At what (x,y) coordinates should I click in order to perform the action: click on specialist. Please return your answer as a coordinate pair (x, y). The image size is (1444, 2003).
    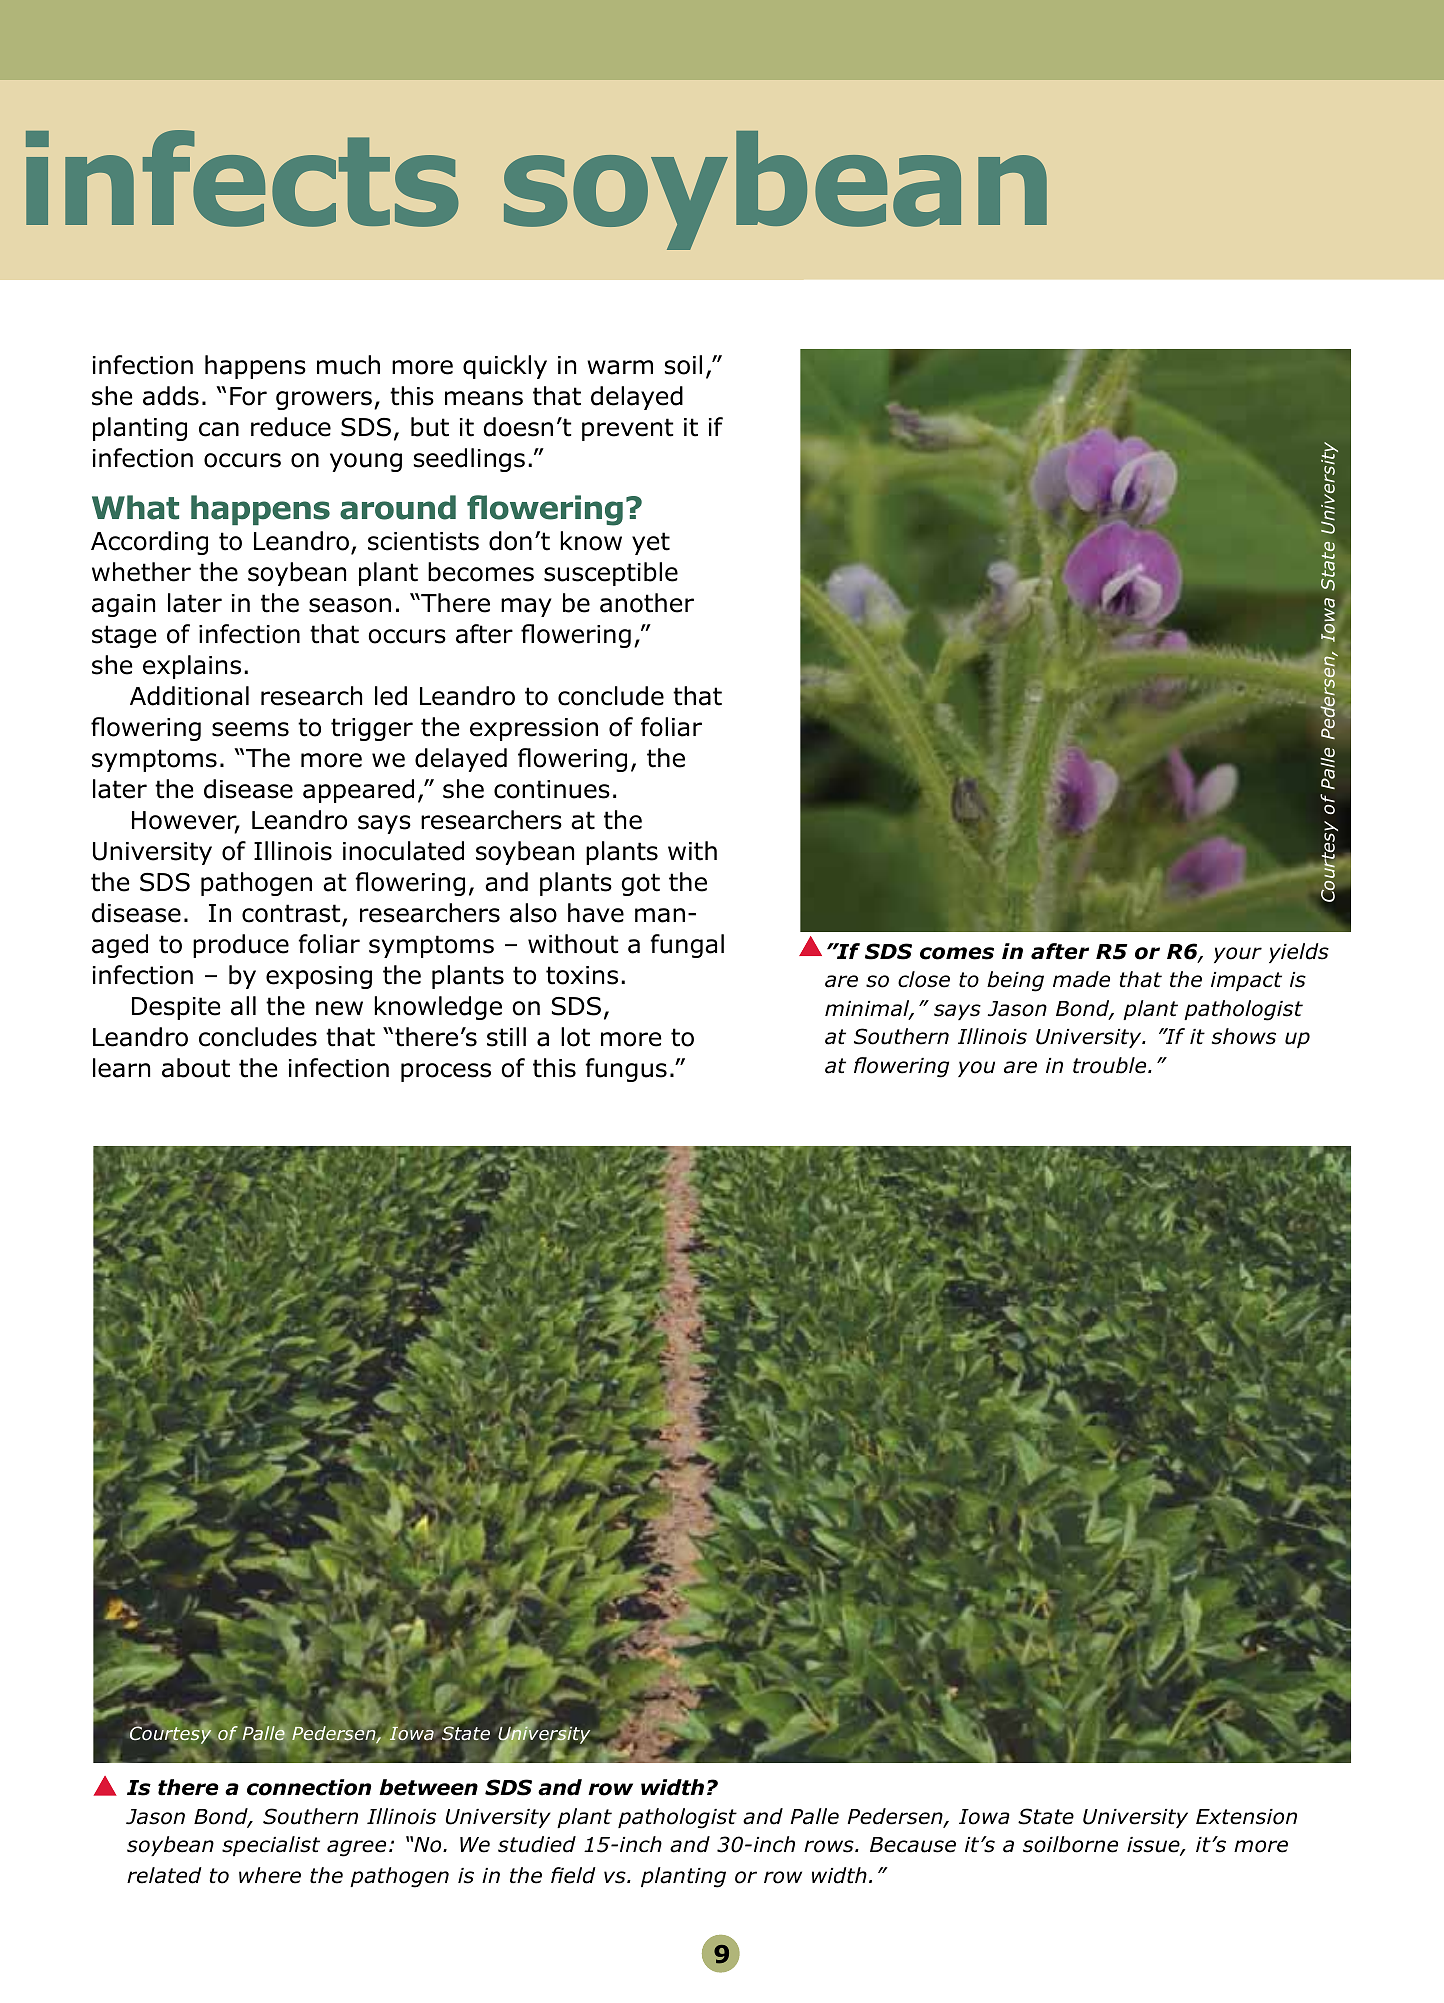
    Looking at the image, I should click on (271, 1846).
